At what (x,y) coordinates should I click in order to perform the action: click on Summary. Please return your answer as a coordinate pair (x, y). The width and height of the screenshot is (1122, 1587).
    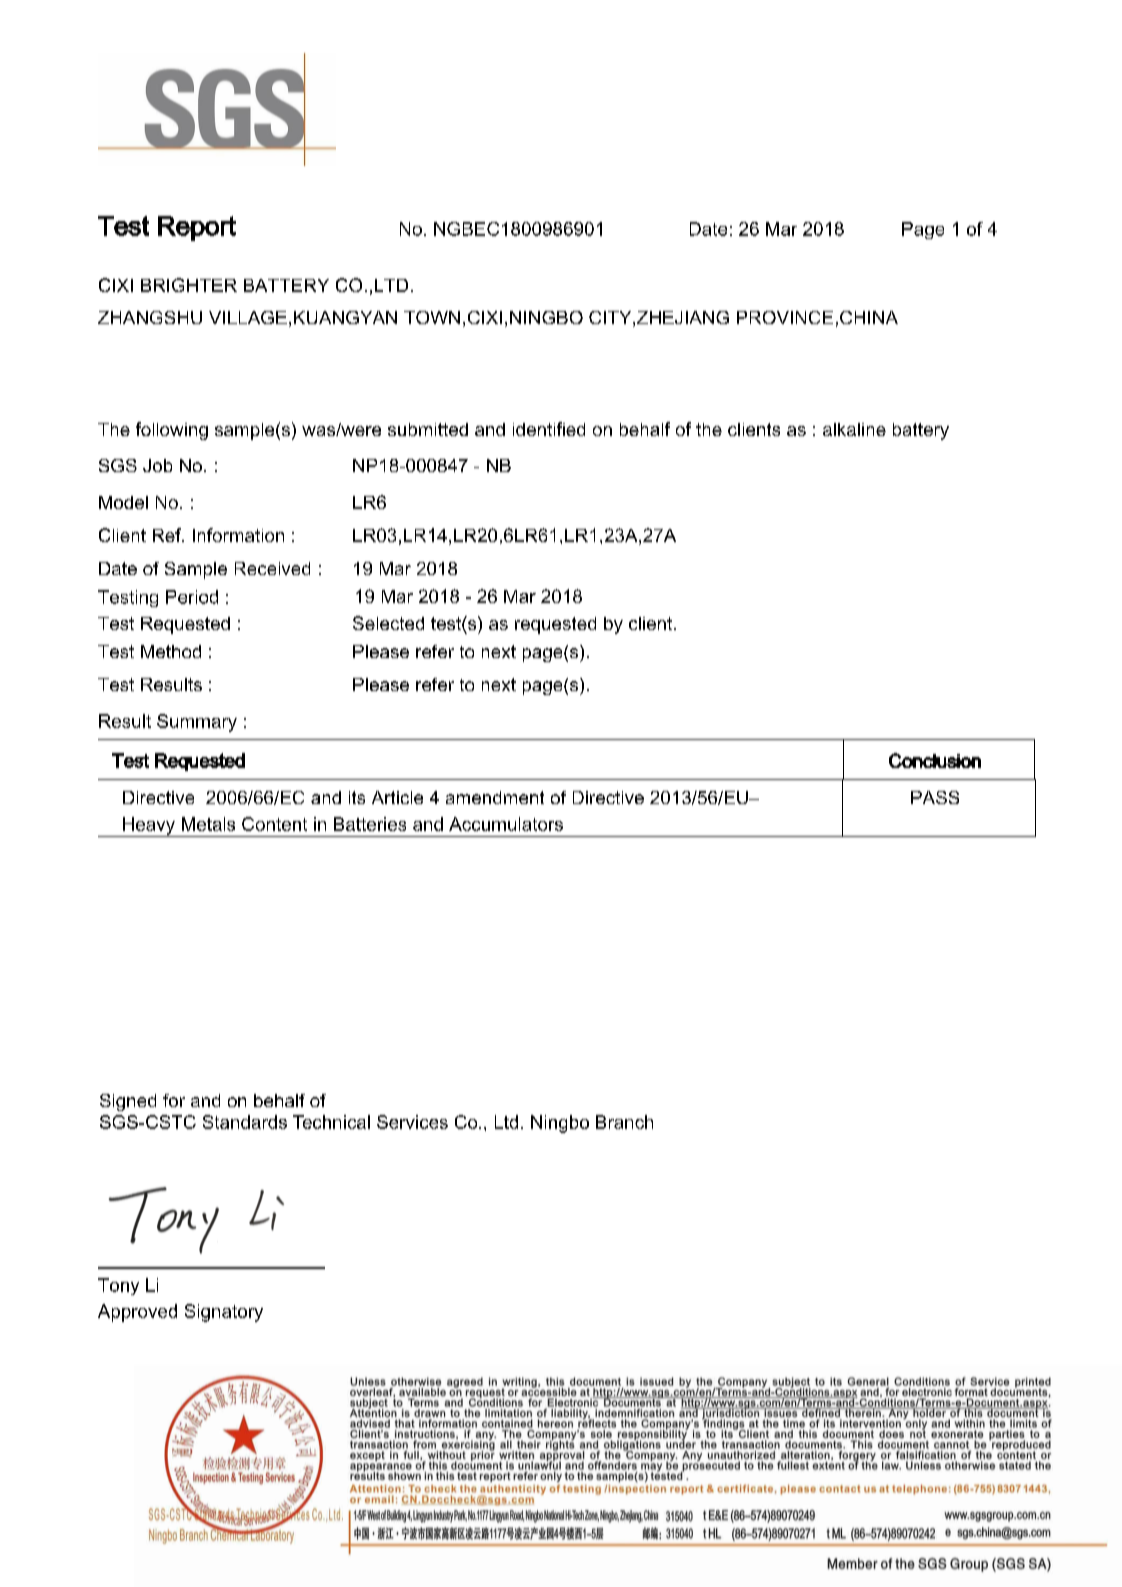
    Looking at the image, I should click on (197, 723).
